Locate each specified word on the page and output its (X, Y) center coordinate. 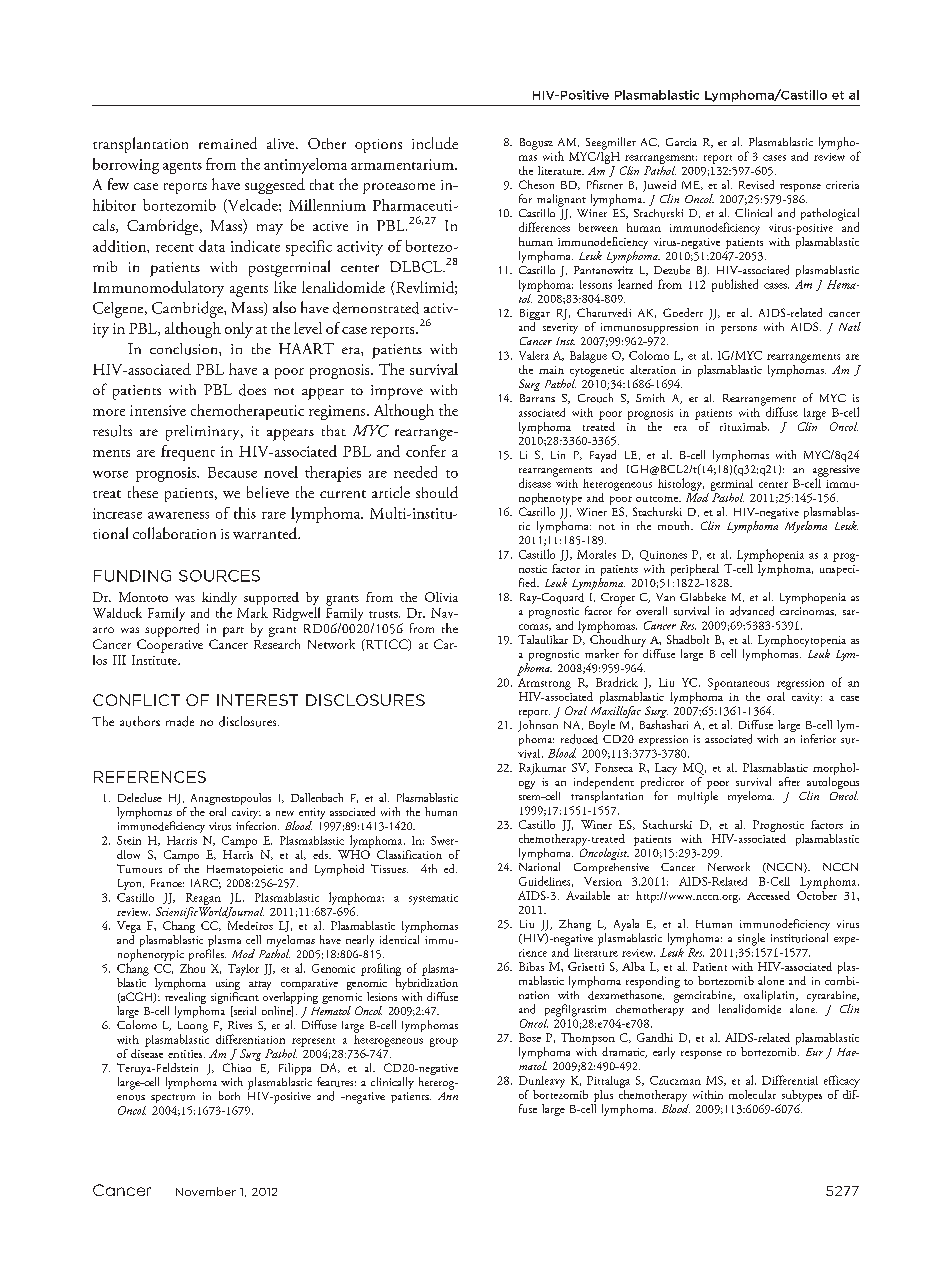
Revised (756, 184)
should (437, 492)
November (206, 1191)
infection (257, 825)
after (789, 781)
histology (681, 484)
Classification (409, 854)
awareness (178, 515)
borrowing (126, 166)
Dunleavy (542, 1082)
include (435, 143)
